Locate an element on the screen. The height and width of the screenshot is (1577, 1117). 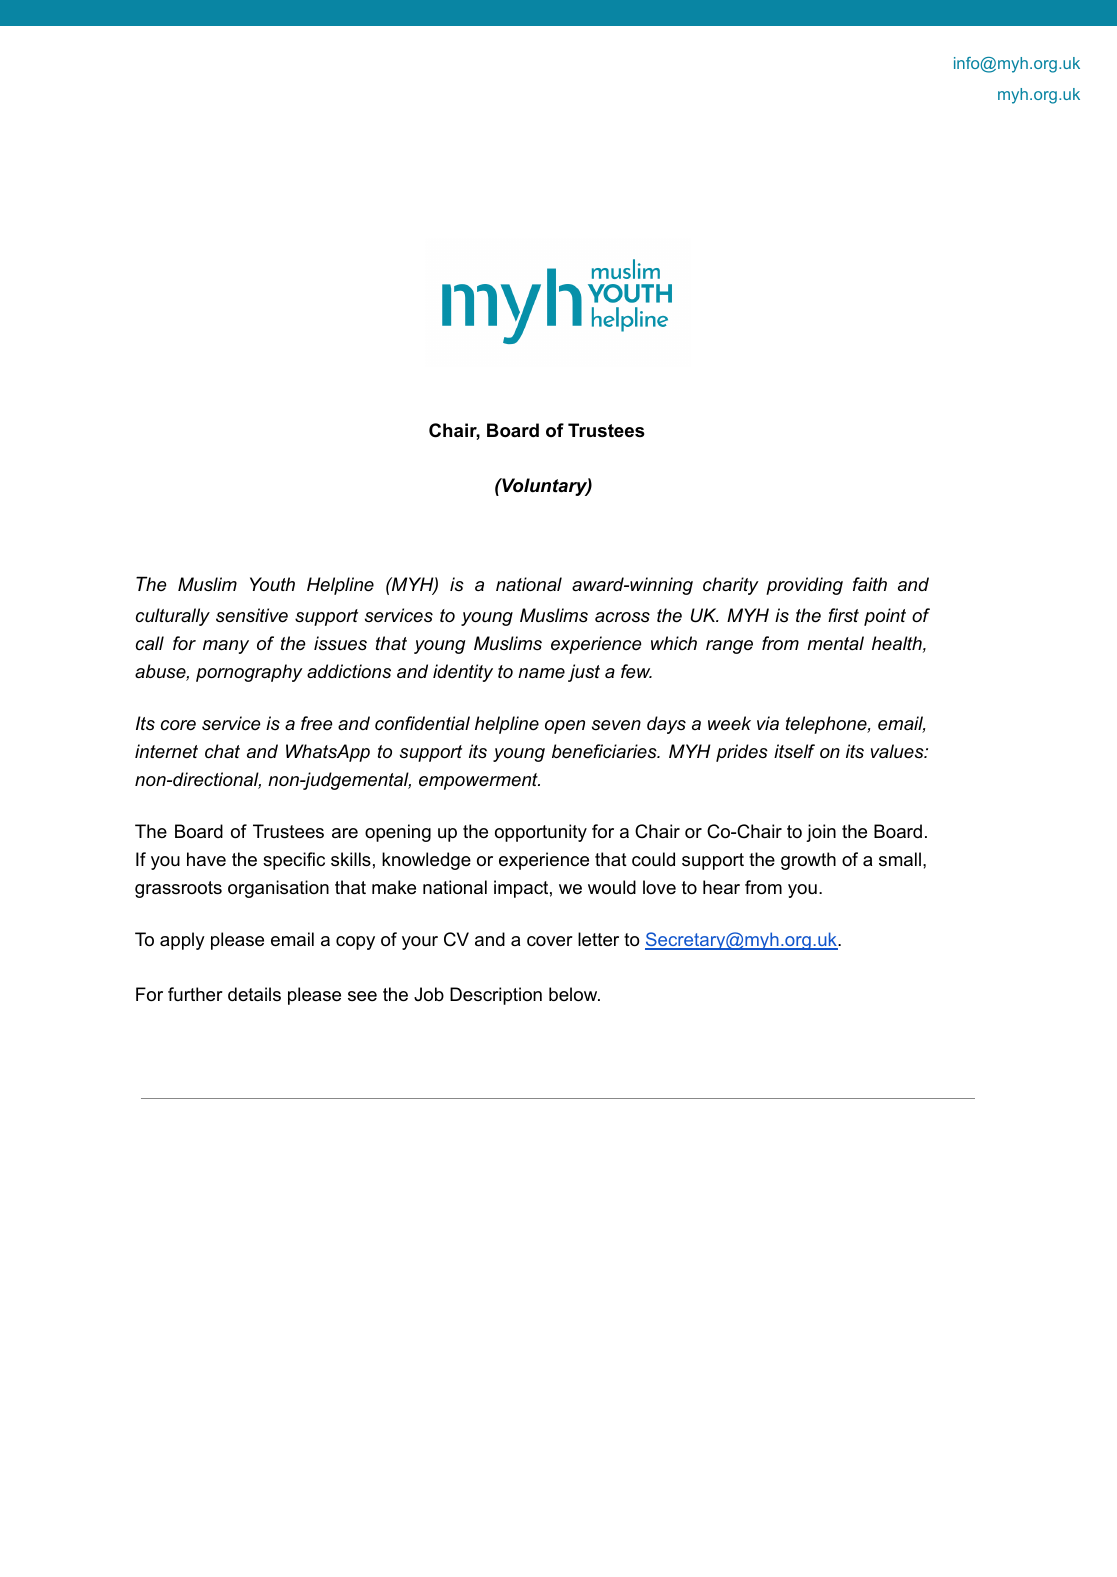
providing is located at coordinates (804, 586).
